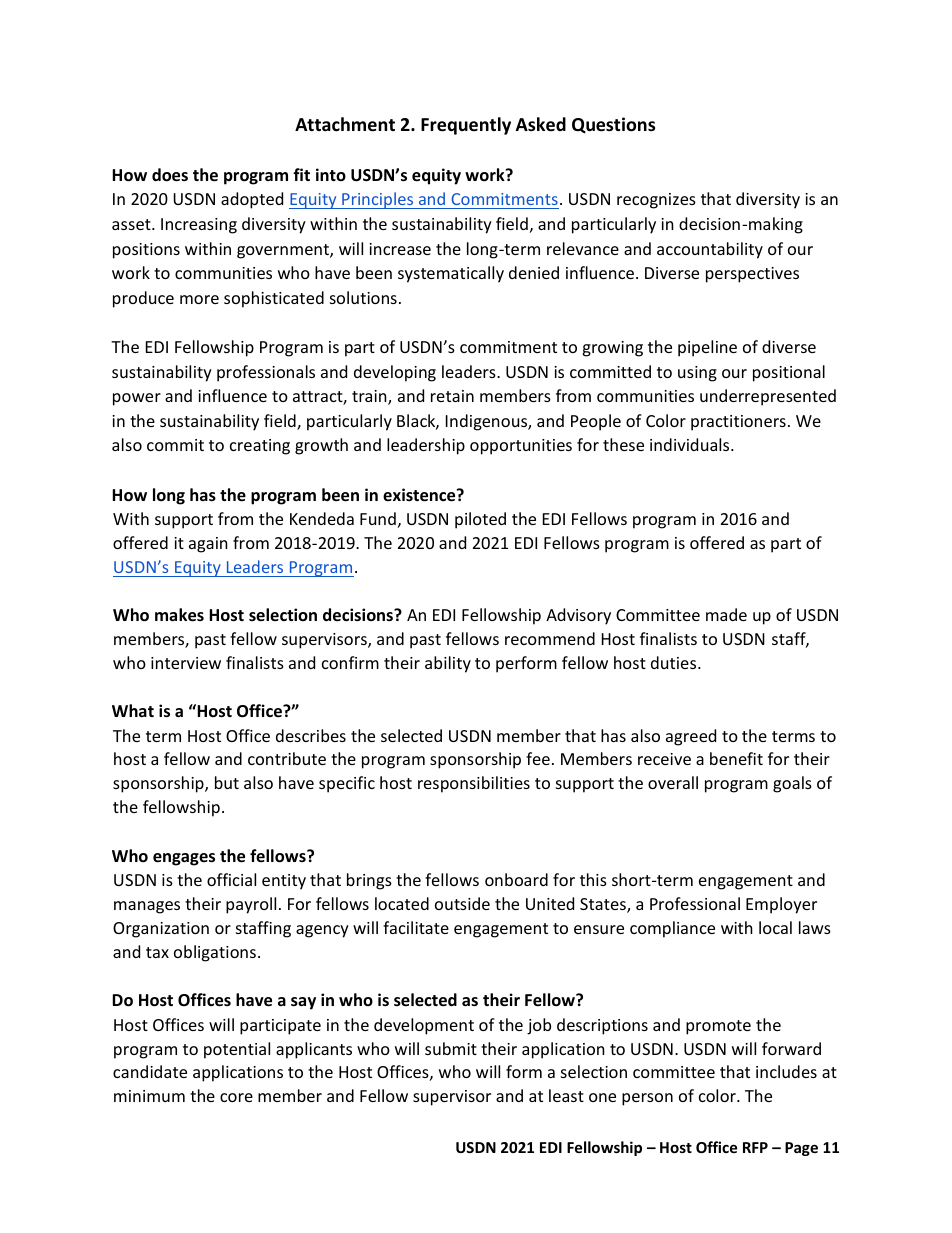 Image resolution: width=952 pixels, height=1233 pixels. What do you see at coordinates (736, 758) in the image?
I see `benefit` at bounding box center [736, 758].
